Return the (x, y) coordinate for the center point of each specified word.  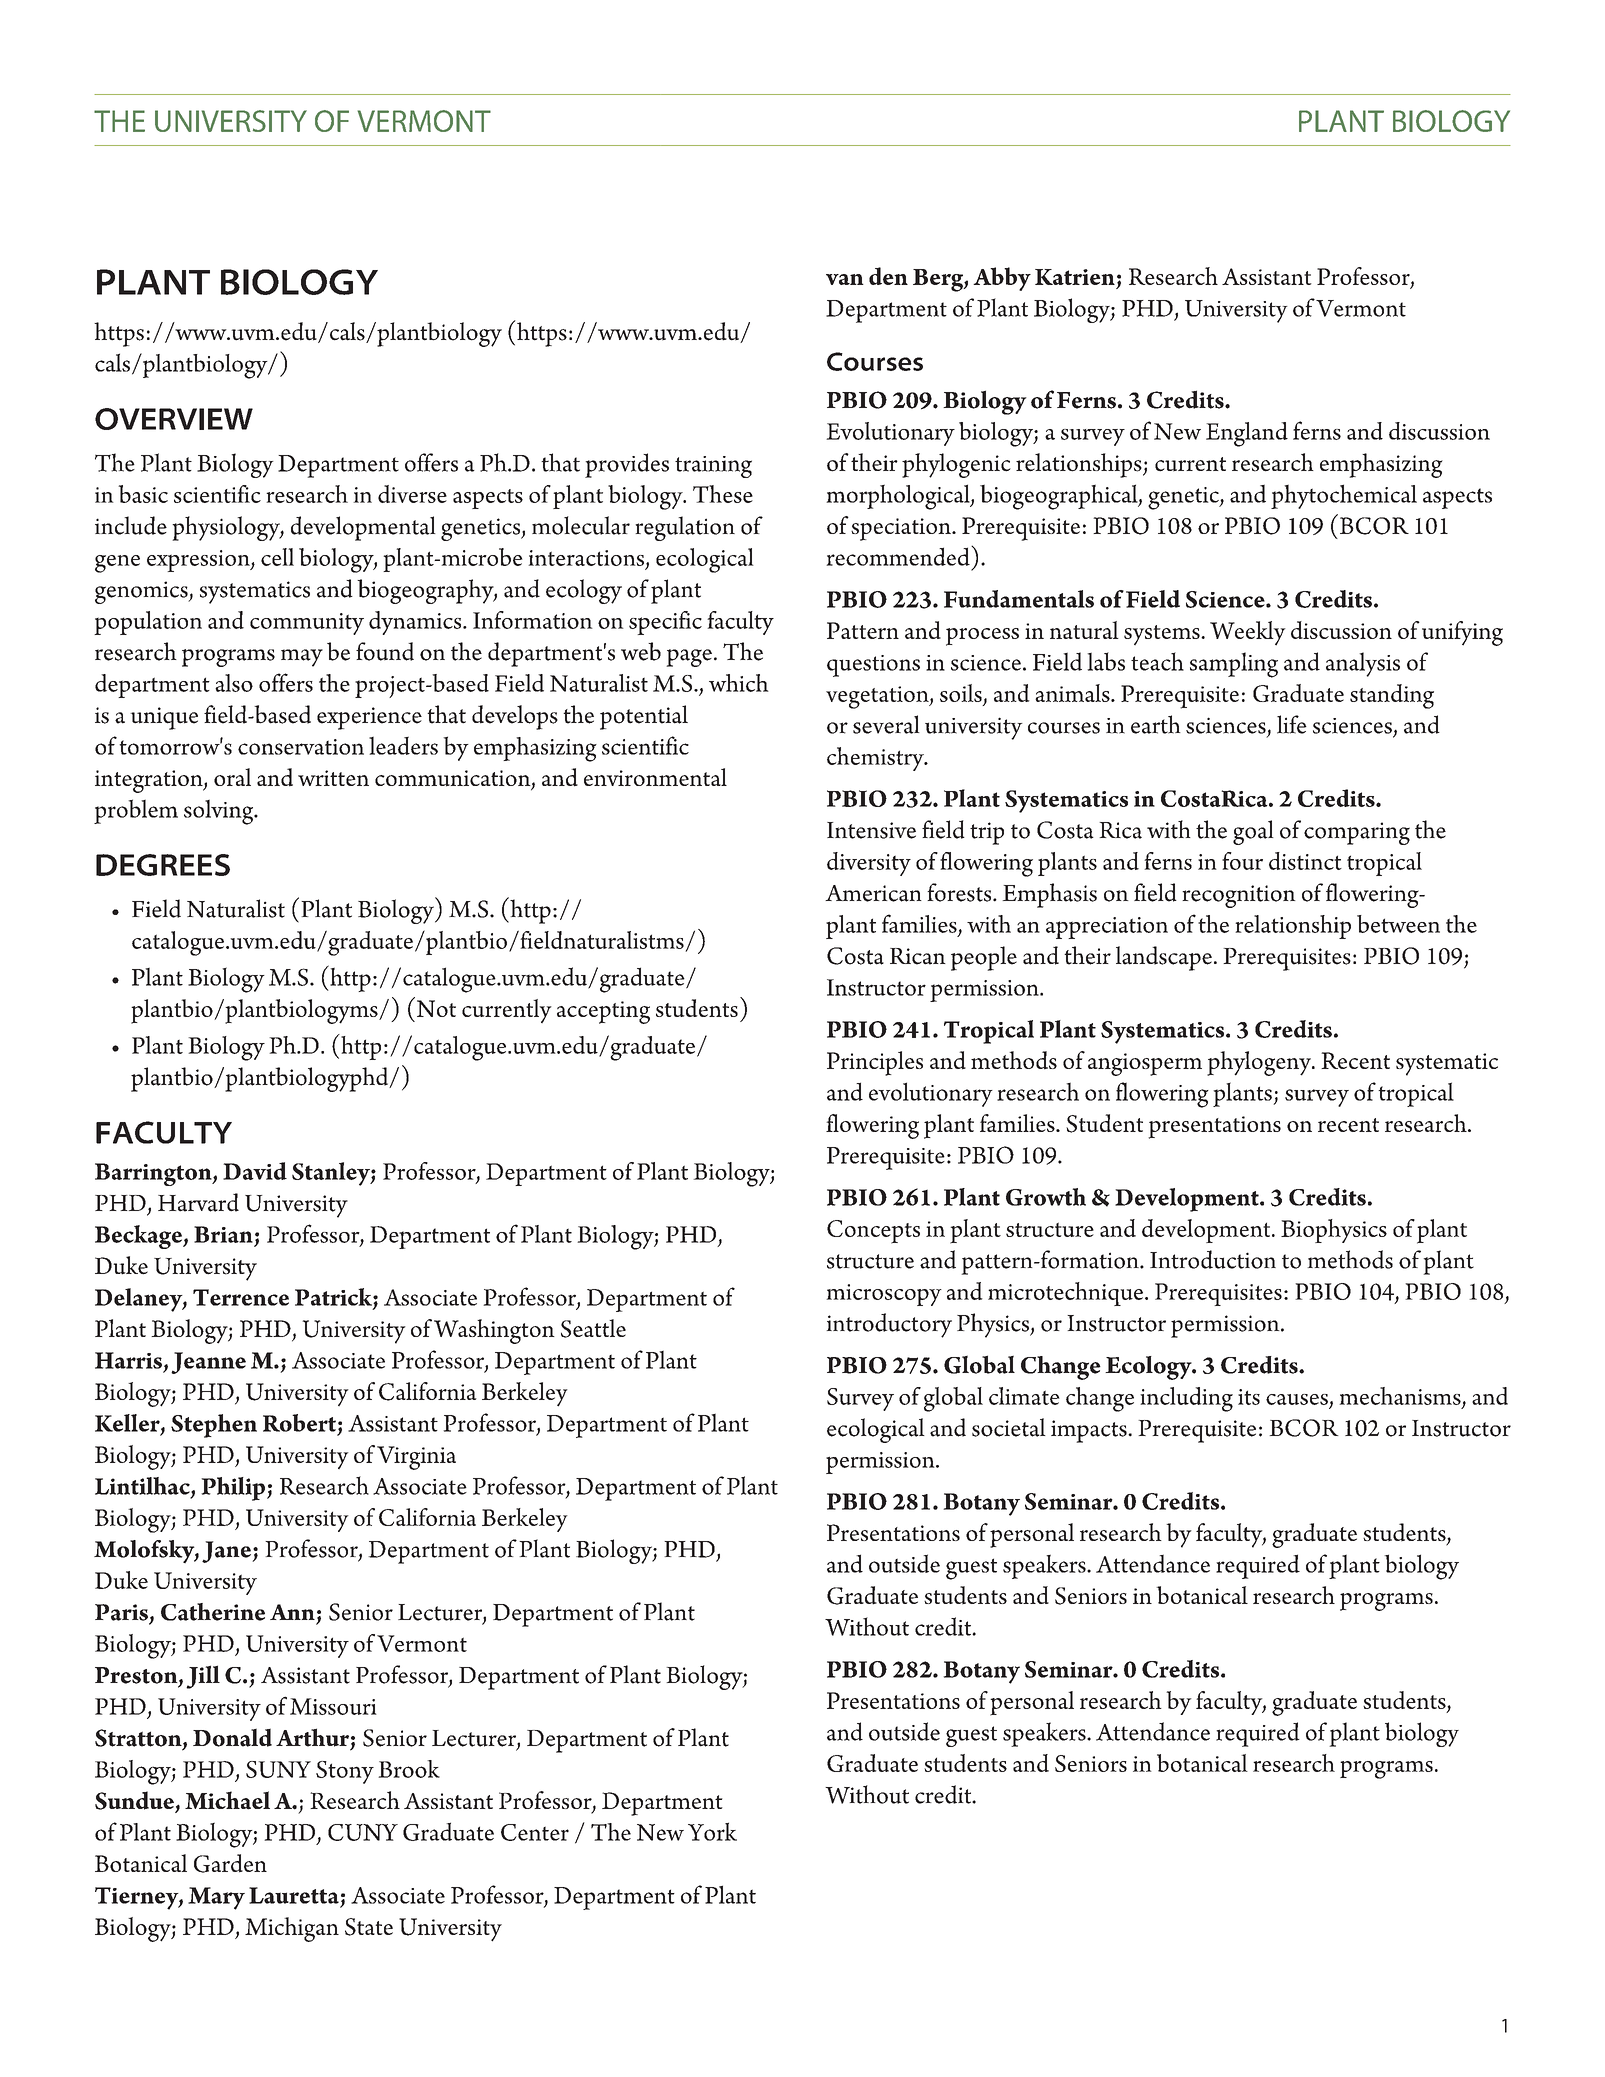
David (255, 1171)
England (1247, 434)
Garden (230, 1863)
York (712, 1831)
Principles (875, 1063)
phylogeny (1260, 1063)
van (845, 279)
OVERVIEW (174, 419)
